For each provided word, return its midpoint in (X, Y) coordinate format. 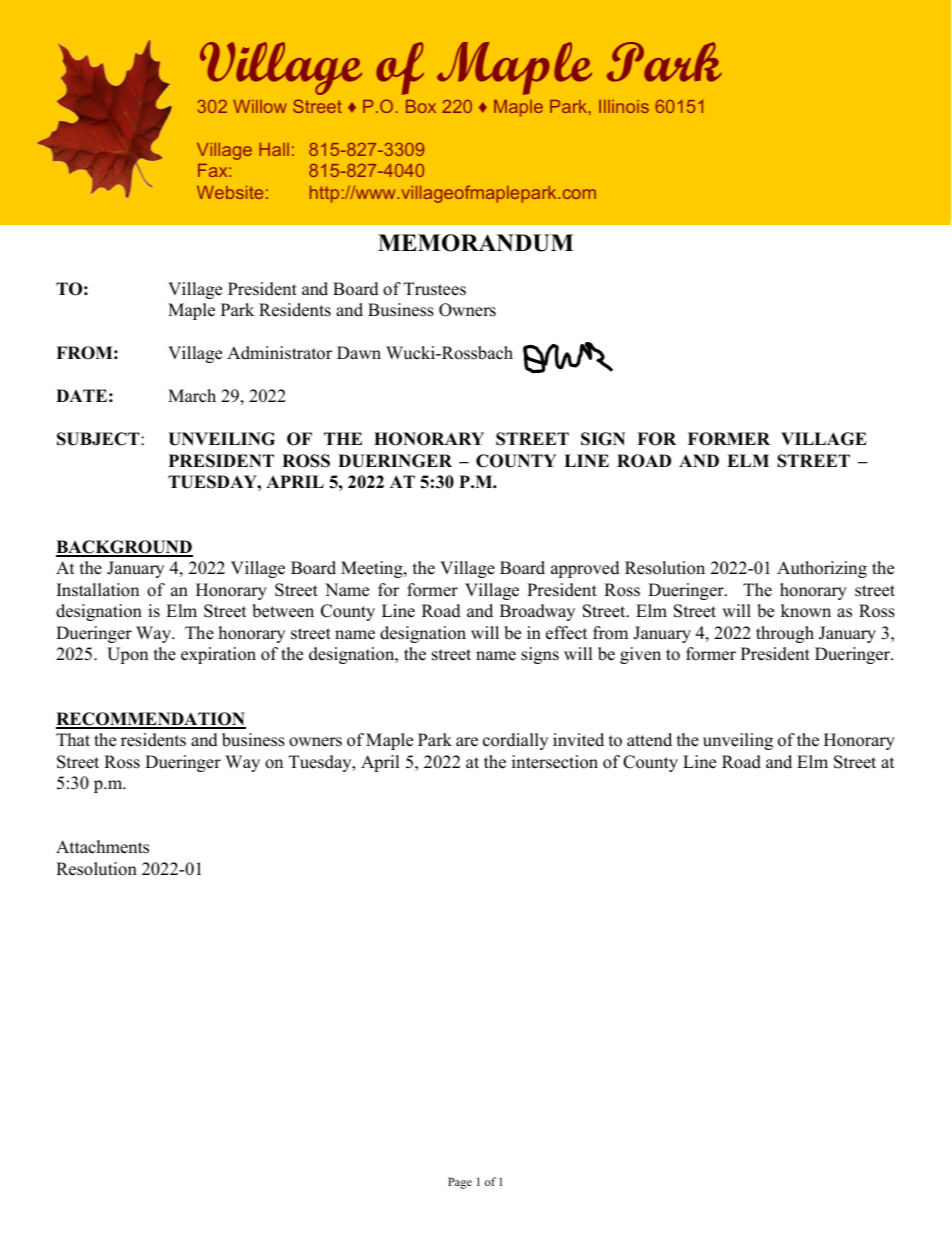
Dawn (359, 352)
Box (421, 106)
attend (649, 740)
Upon (127, 655)
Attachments (102, 847)
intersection (555, 762)
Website (230, 192)
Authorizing (822, 569)
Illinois (624, 106)
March (192, 396)
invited (578, 740)
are (467, 742)
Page (460, 1183)
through (785, 634)
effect (566, 633)
